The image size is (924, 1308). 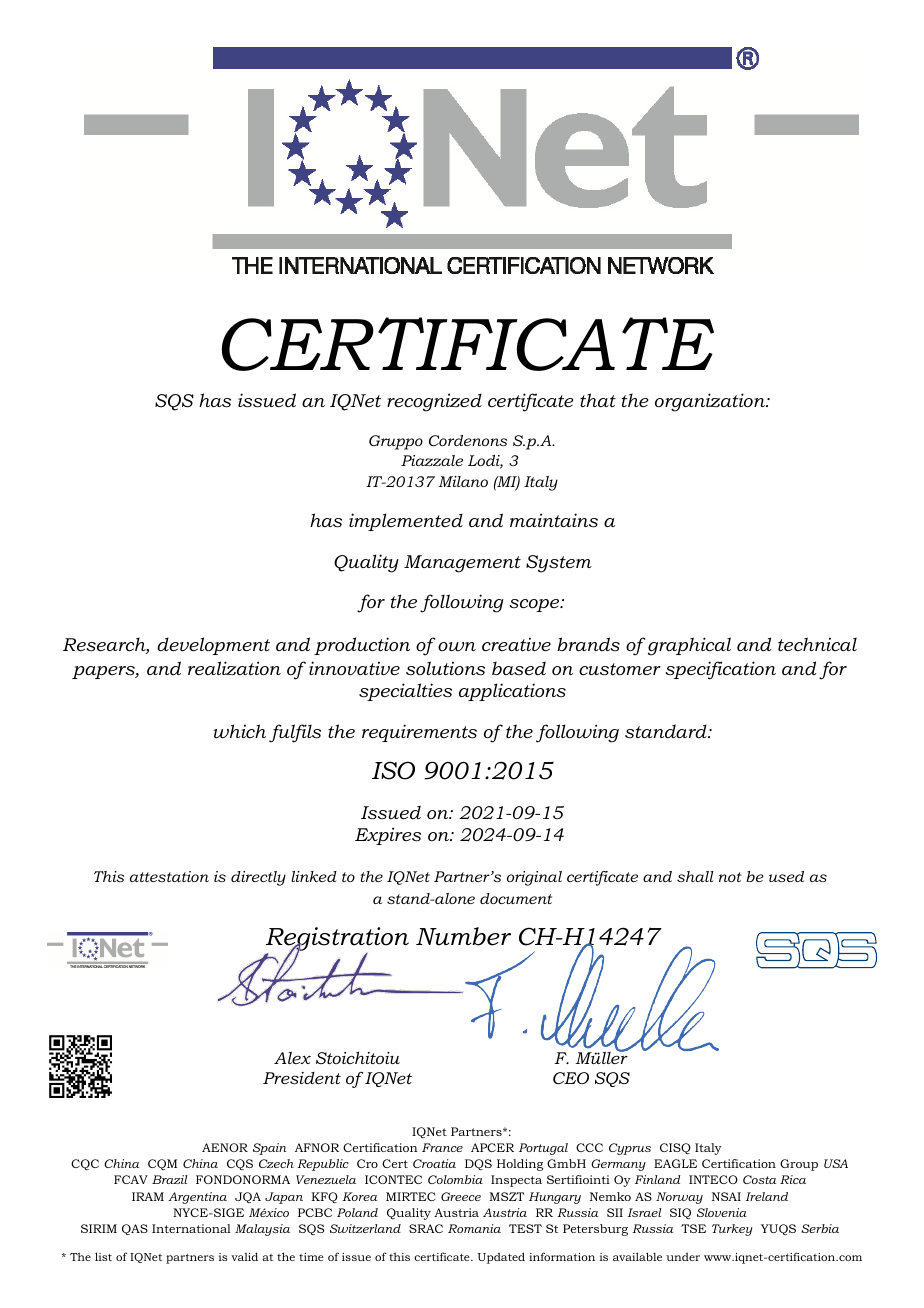 What do you see at coordinates (598, 400) in the screenshot?
I see `that` at bounding box center [598, 400].
